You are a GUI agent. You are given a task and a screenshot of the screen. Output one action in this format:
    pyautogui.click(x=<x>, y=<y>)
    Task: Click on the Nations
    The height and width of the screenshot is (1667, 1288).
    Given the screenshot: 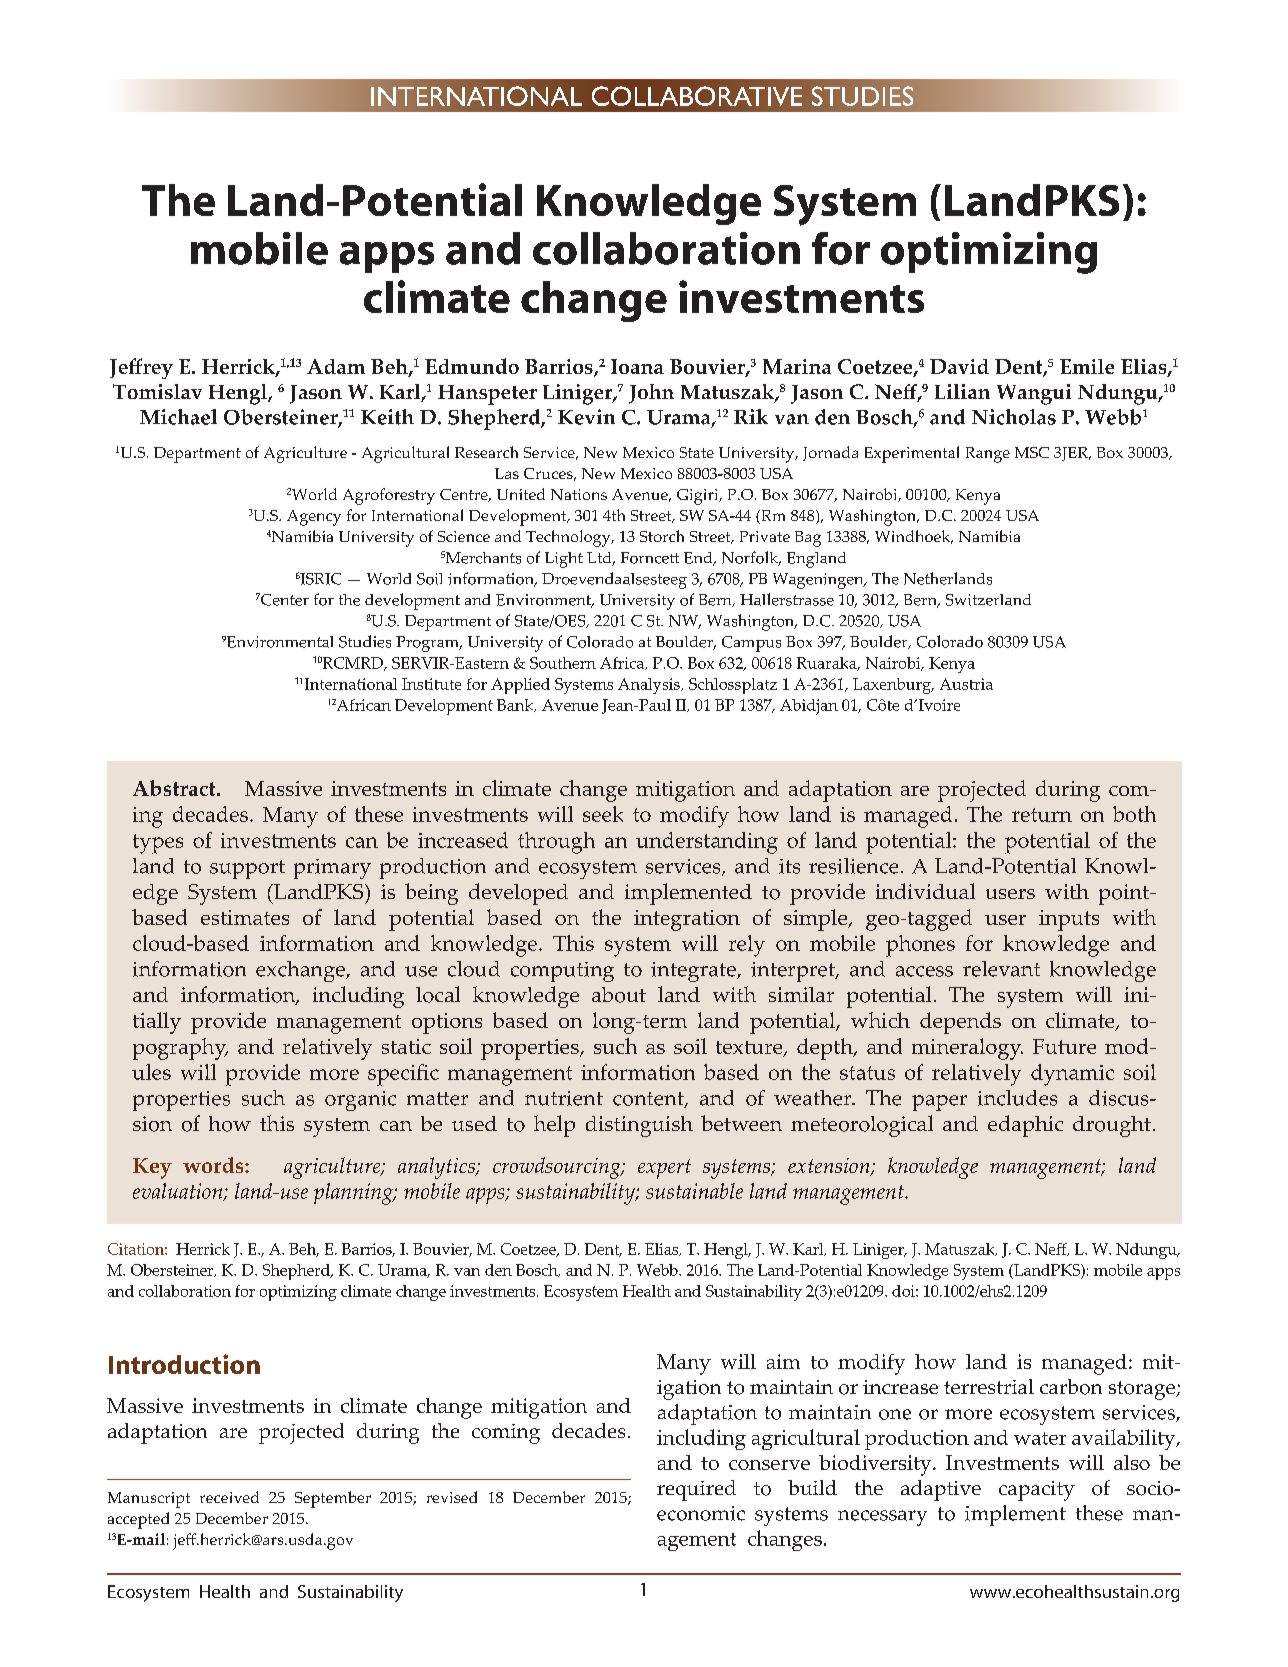 What is the action you would take?
    pyautogui.click(x=579, y=494)
